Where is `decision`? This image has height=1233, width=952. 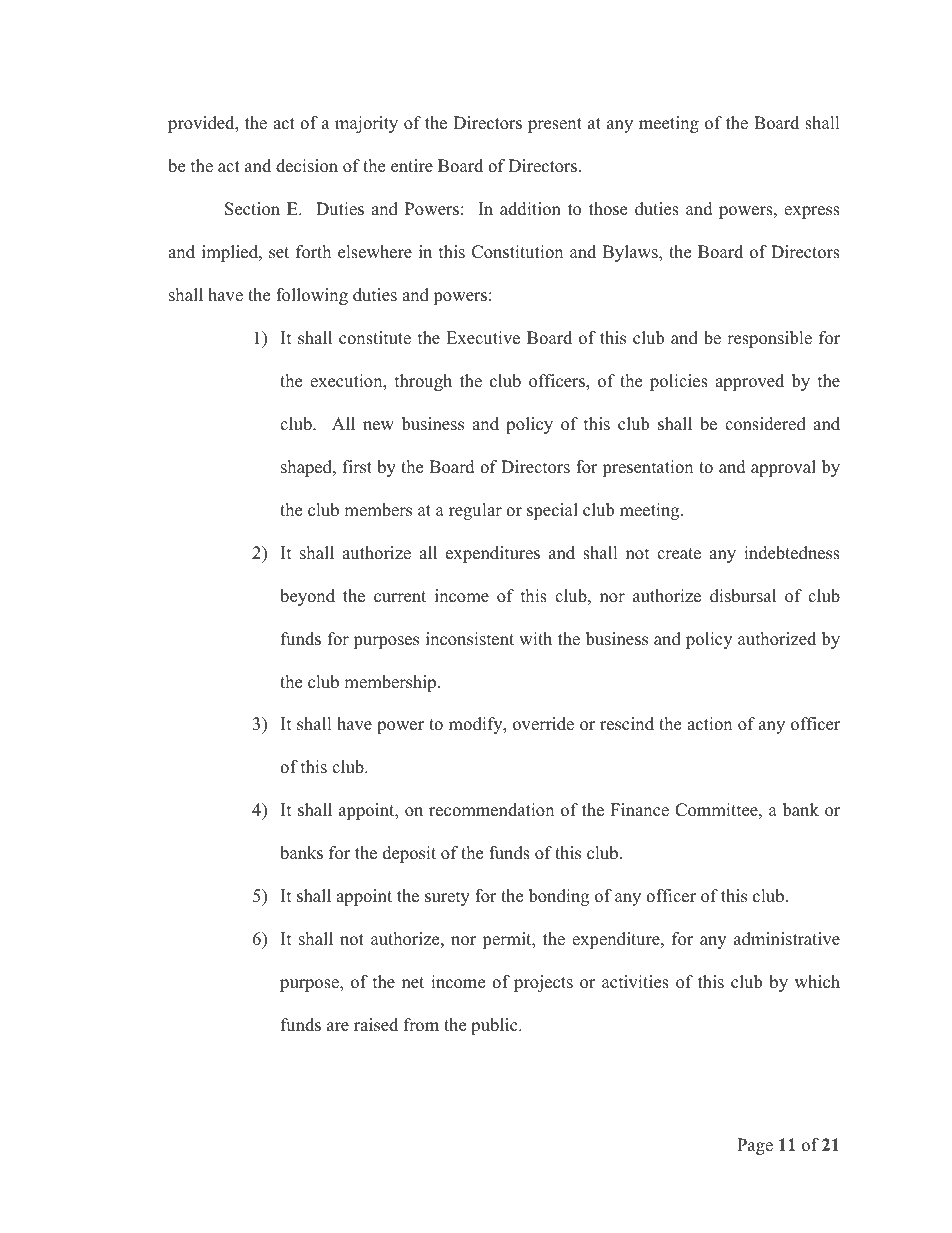
decision is located at coordinates (307, 166).
